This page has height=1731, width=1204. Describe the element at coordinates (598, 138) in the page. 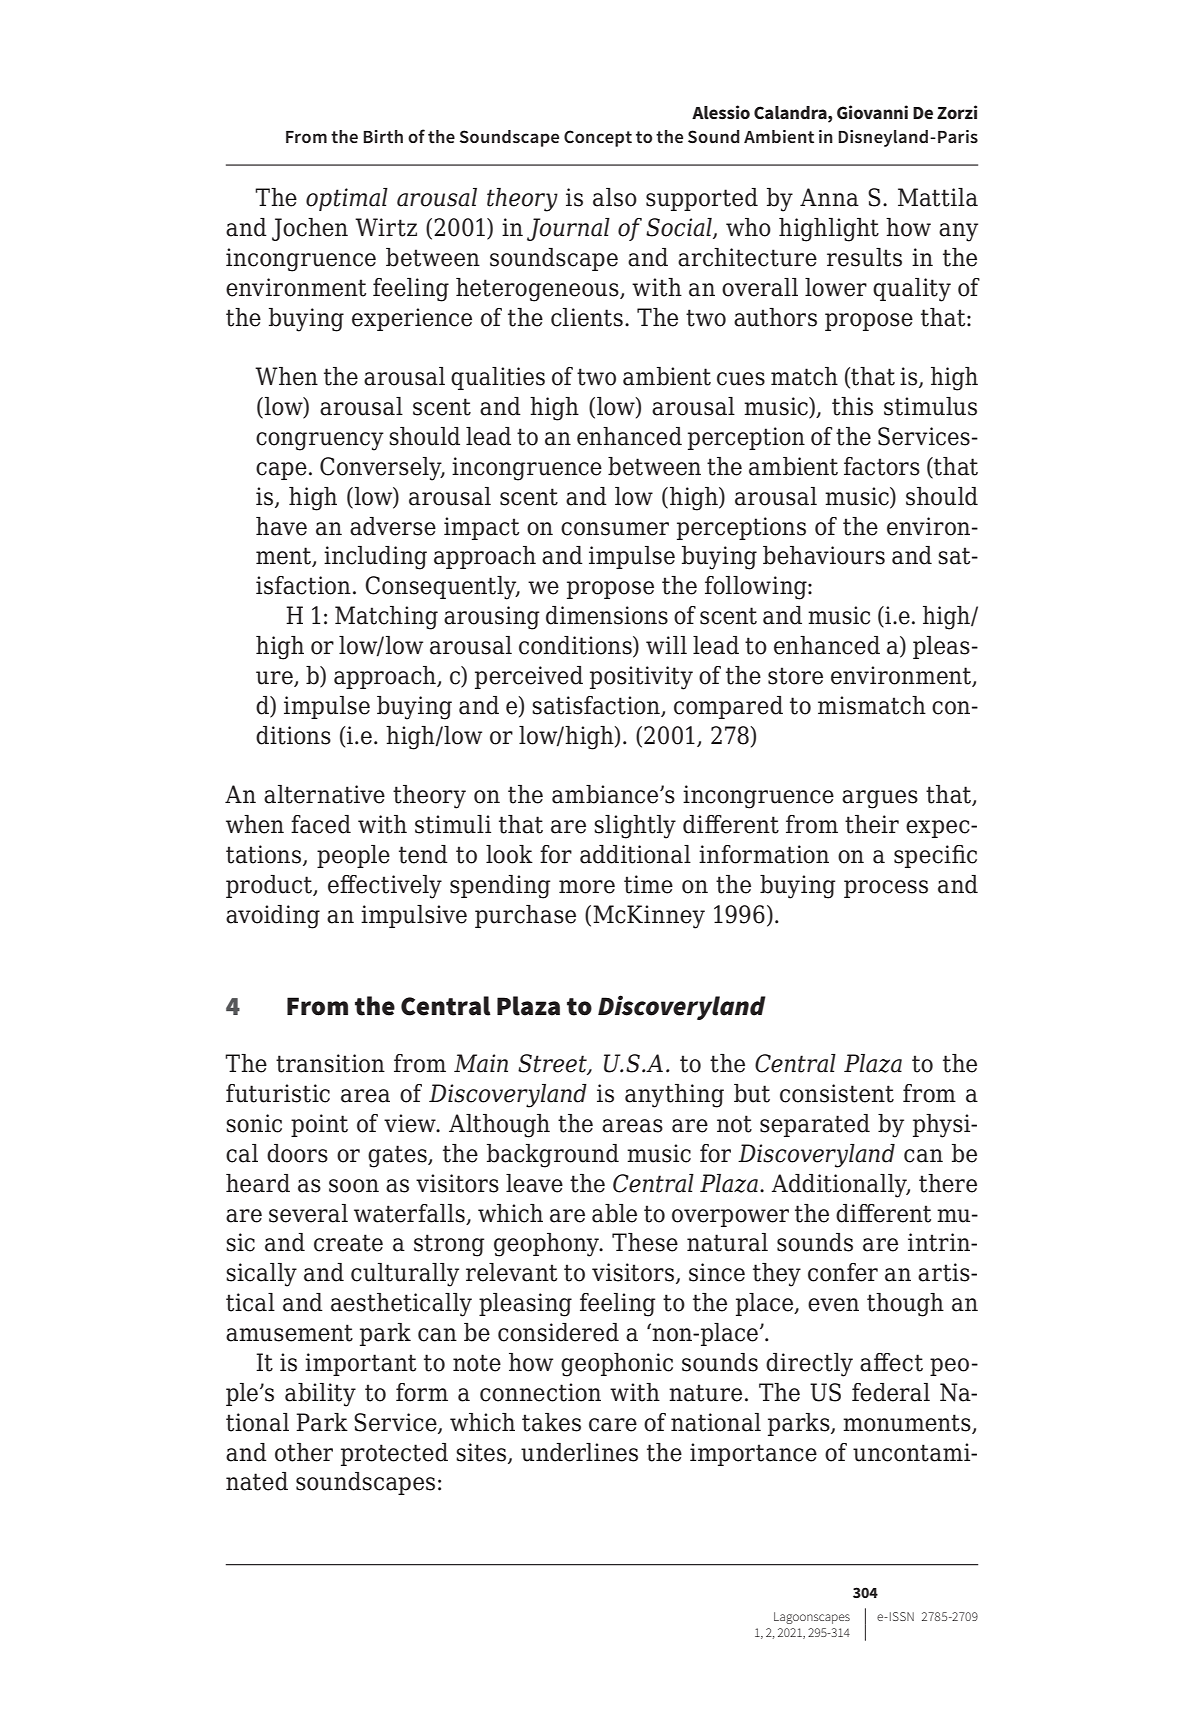

I see `Concept` at that location.
